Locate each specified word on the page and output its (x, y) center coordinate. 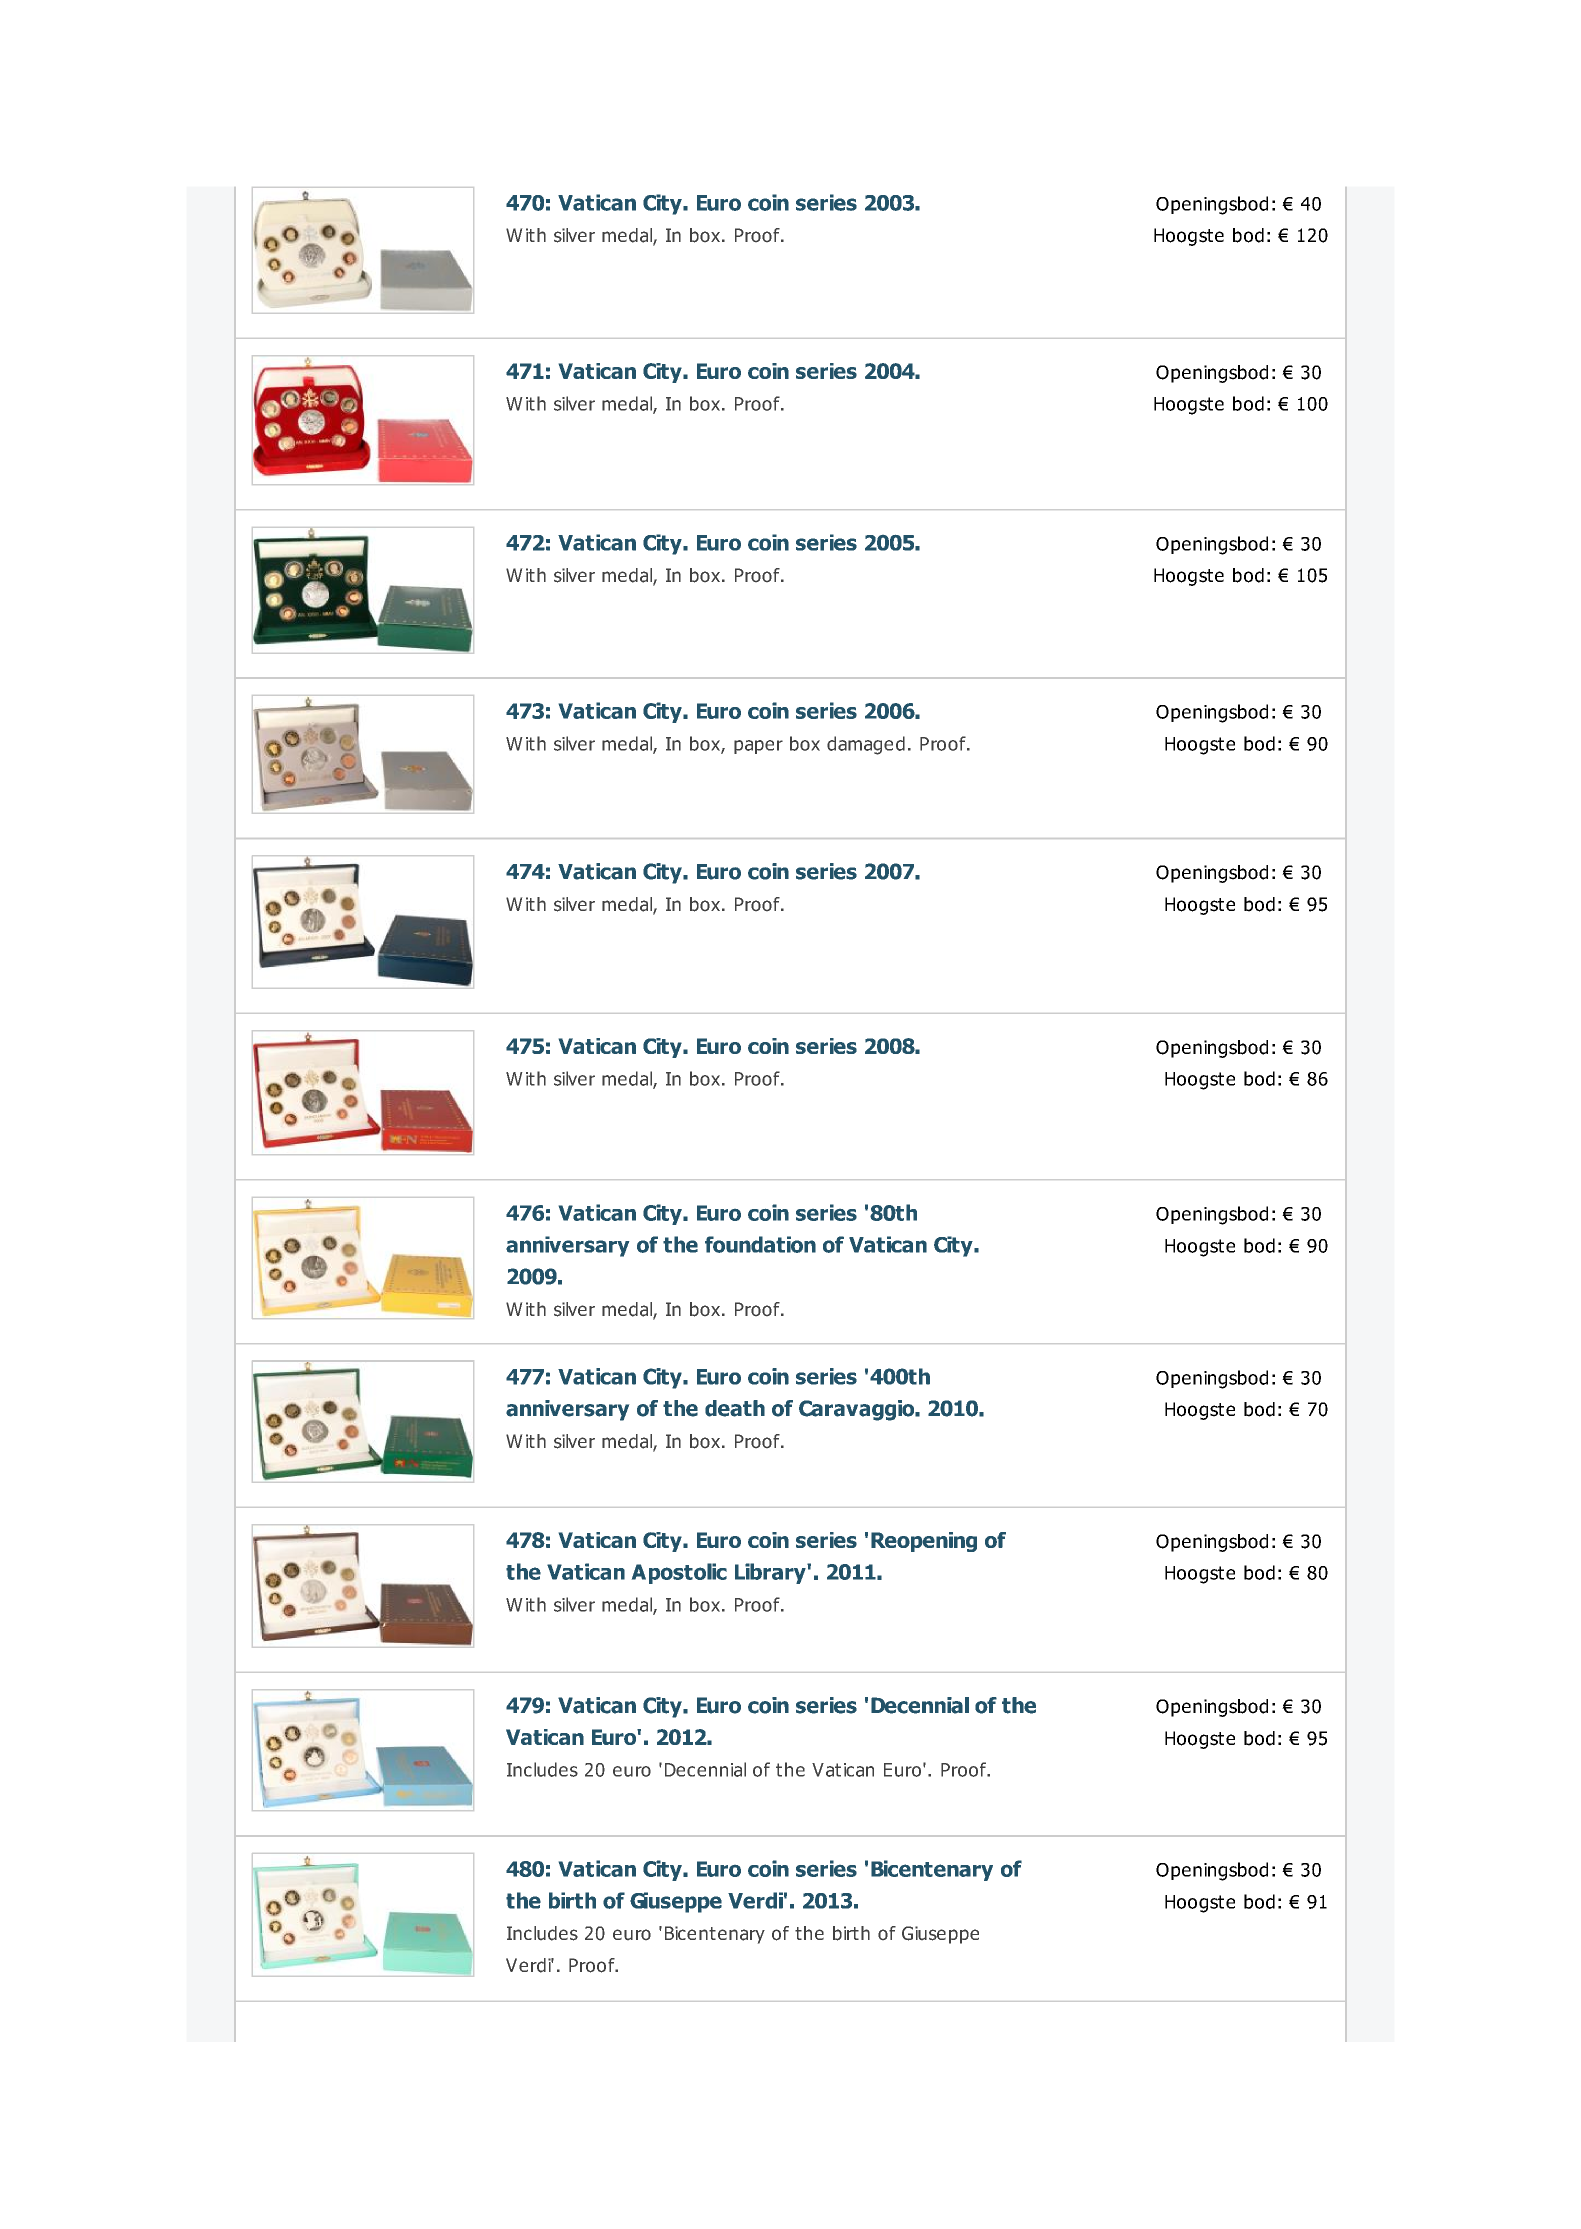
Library (771, 1573)
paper (758, 747)
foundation (760, 1244)
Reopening (924, 1542)
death (735, 1408)
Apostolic (679, 1573)
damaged (866, 745)
